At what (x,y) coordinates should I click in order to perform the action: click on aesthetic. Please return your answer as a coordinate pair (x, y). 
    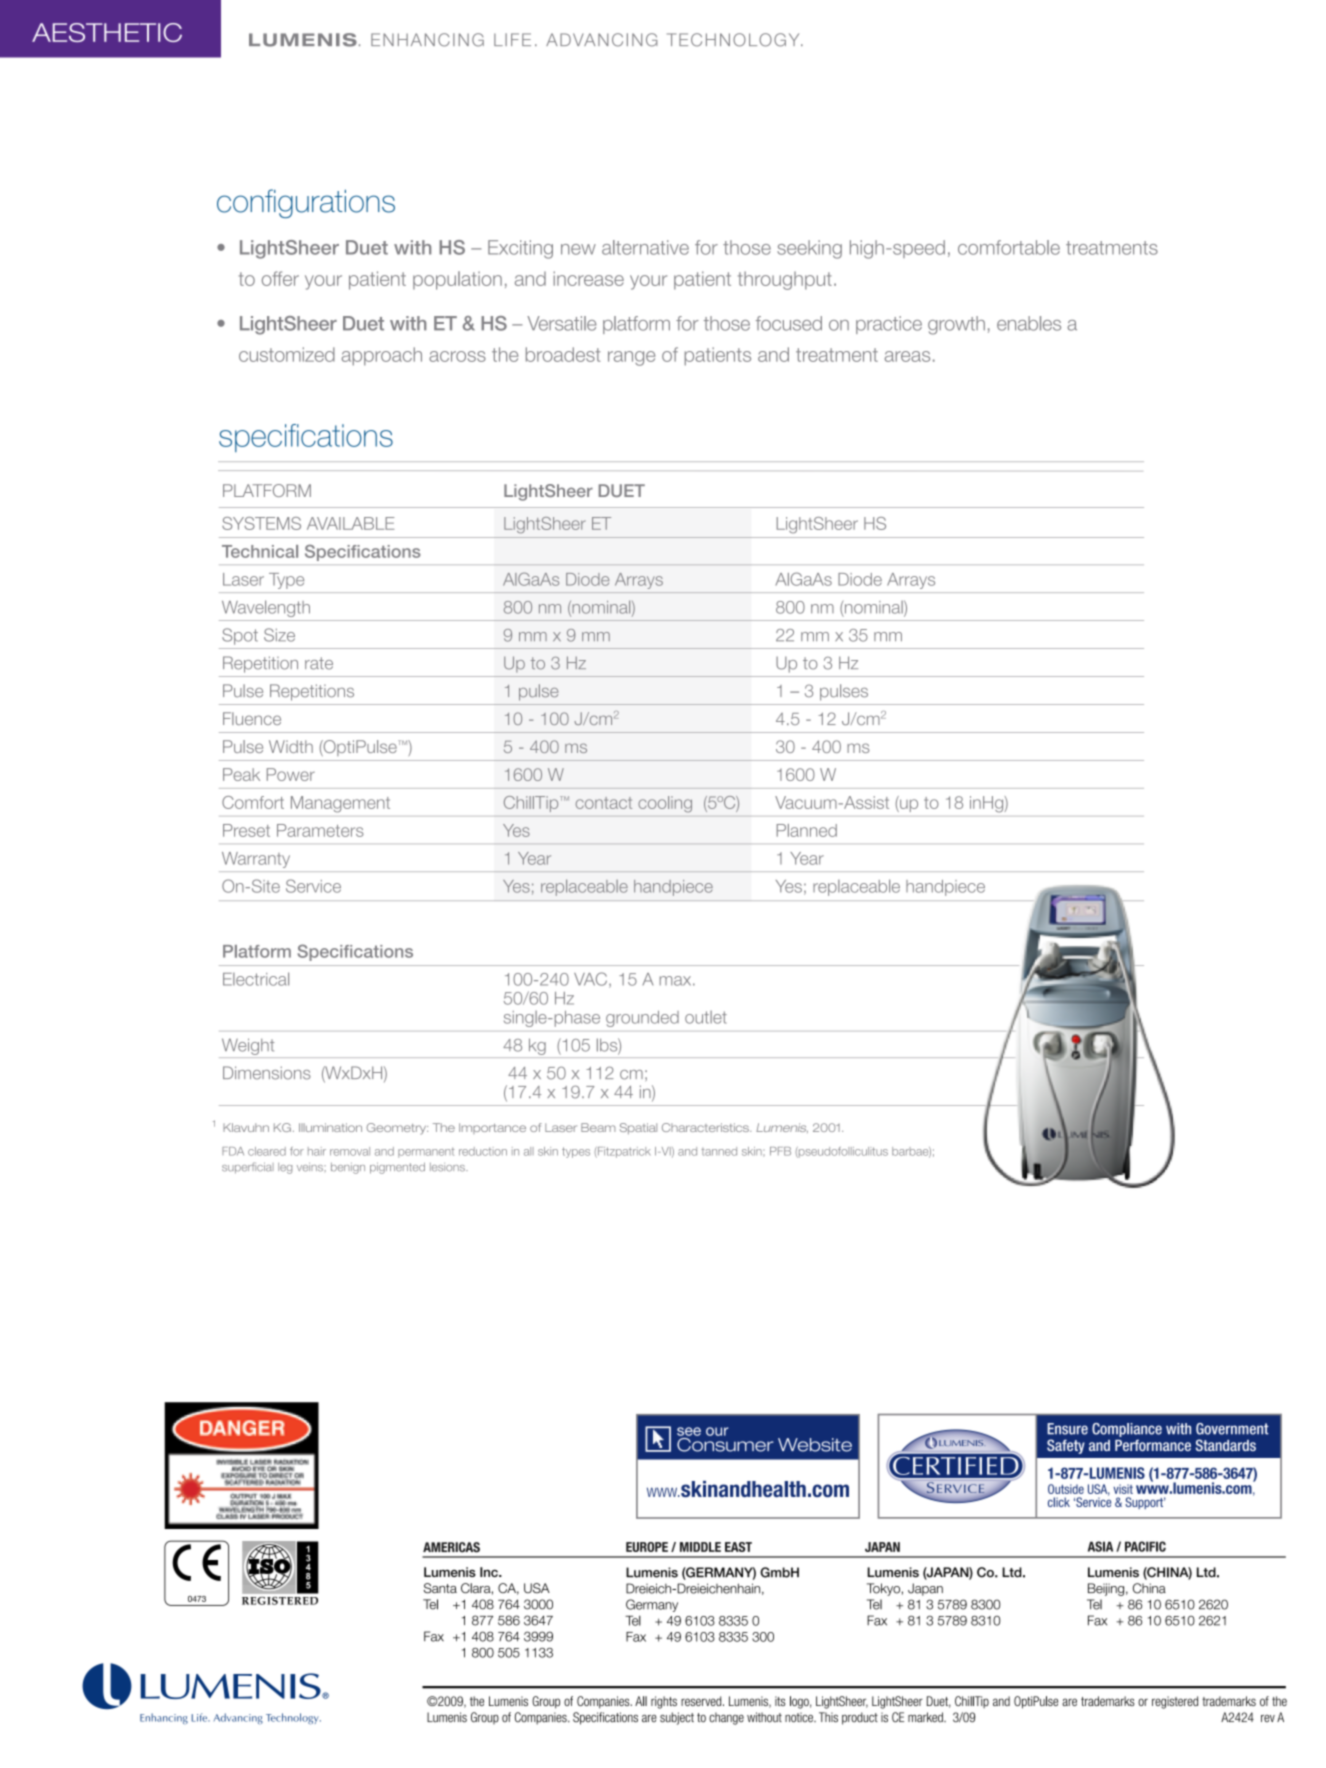
    Looking at the image, I should click on (107, 32).
